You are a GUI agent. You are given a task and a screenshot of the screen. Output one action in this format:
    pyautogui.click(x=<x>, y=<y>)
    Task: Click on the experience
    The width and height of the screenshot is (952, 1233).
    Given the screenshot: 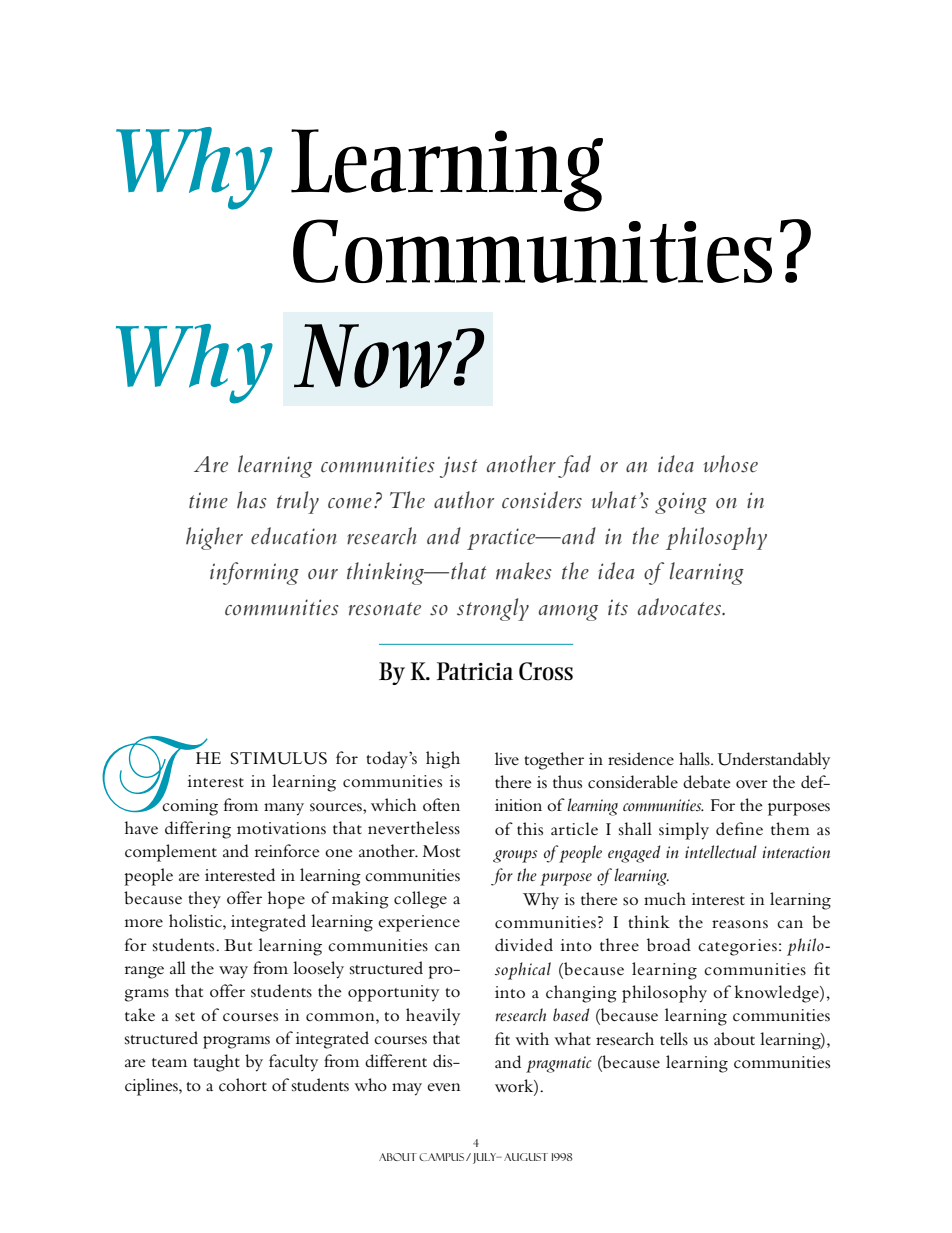 What is the action you would take?
    pyautogui.click(x=419, y=923)
